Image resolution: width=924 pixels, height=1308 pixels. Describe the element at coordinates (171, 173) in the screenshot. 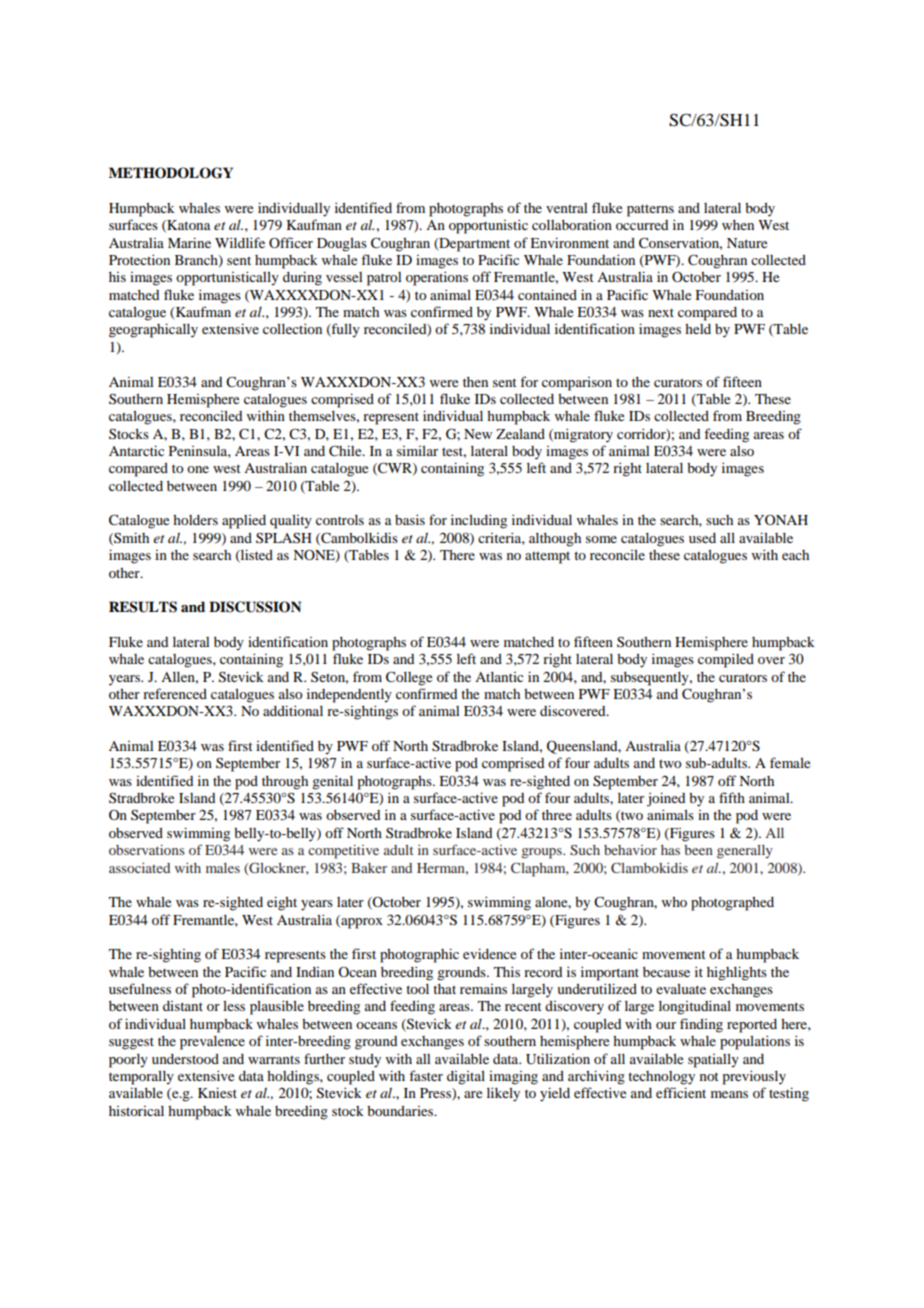

I see `METHODOLOGY` at that location.
